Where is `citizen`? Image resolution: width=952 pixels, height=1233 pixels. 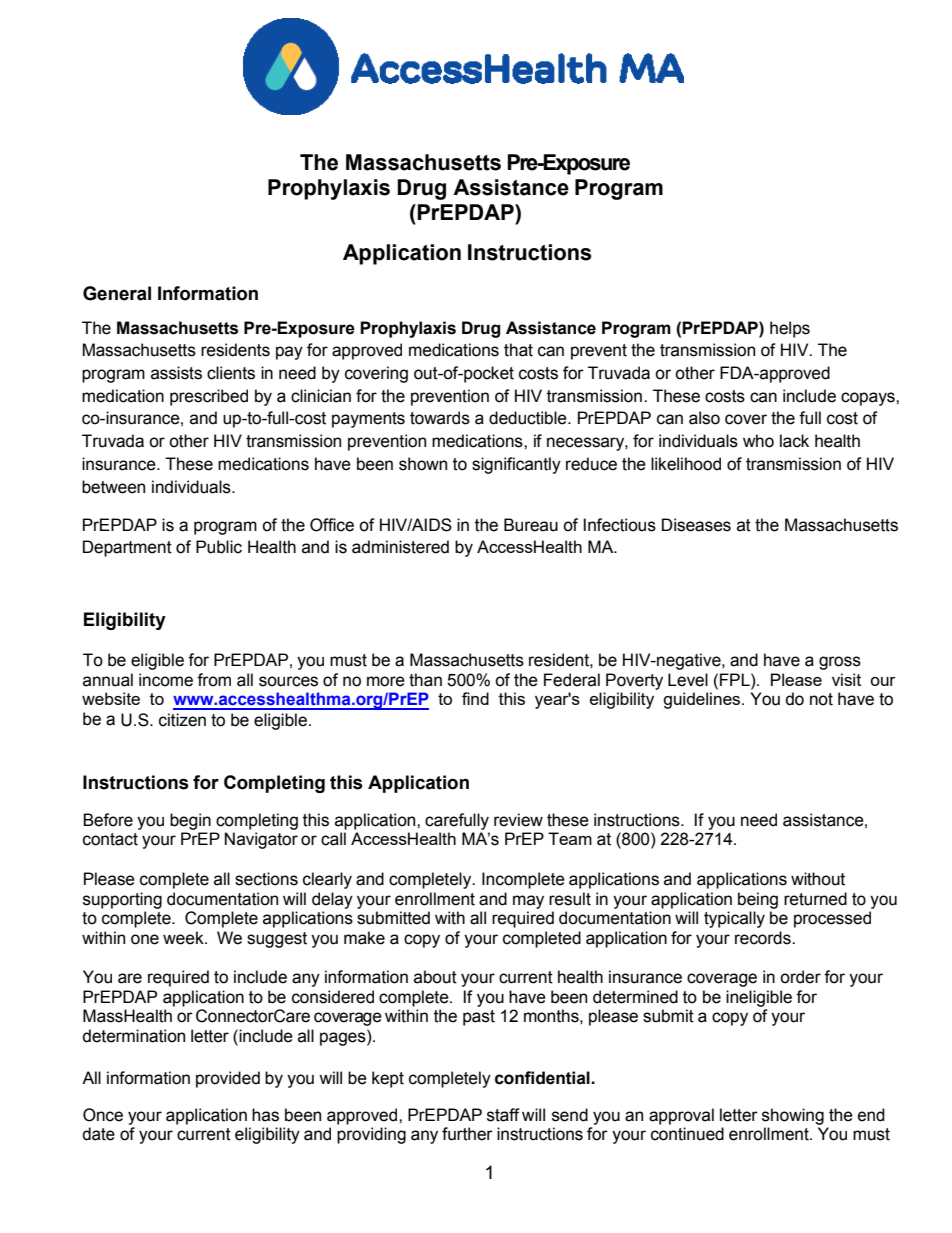
citizen is located at coordinates (182, 720).
